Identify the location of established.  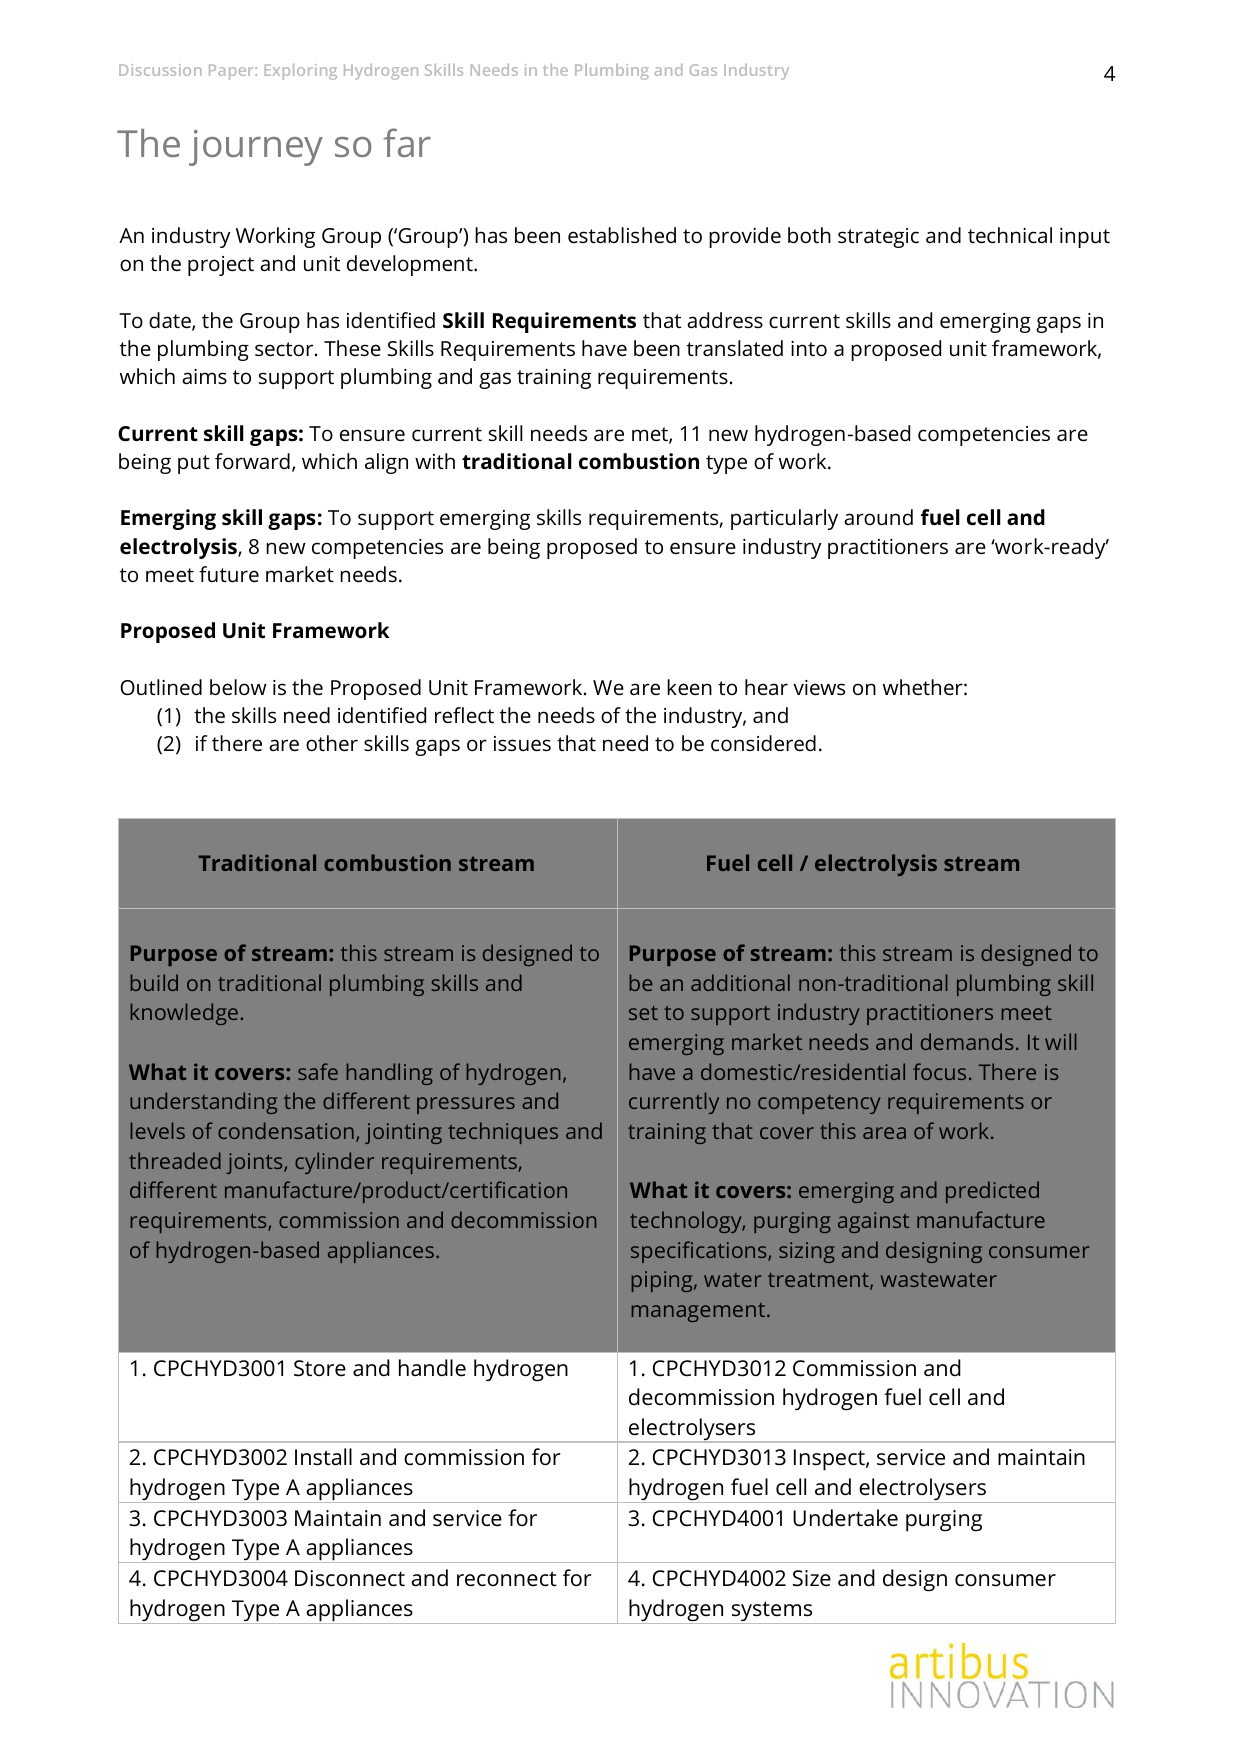
(622, 235).
